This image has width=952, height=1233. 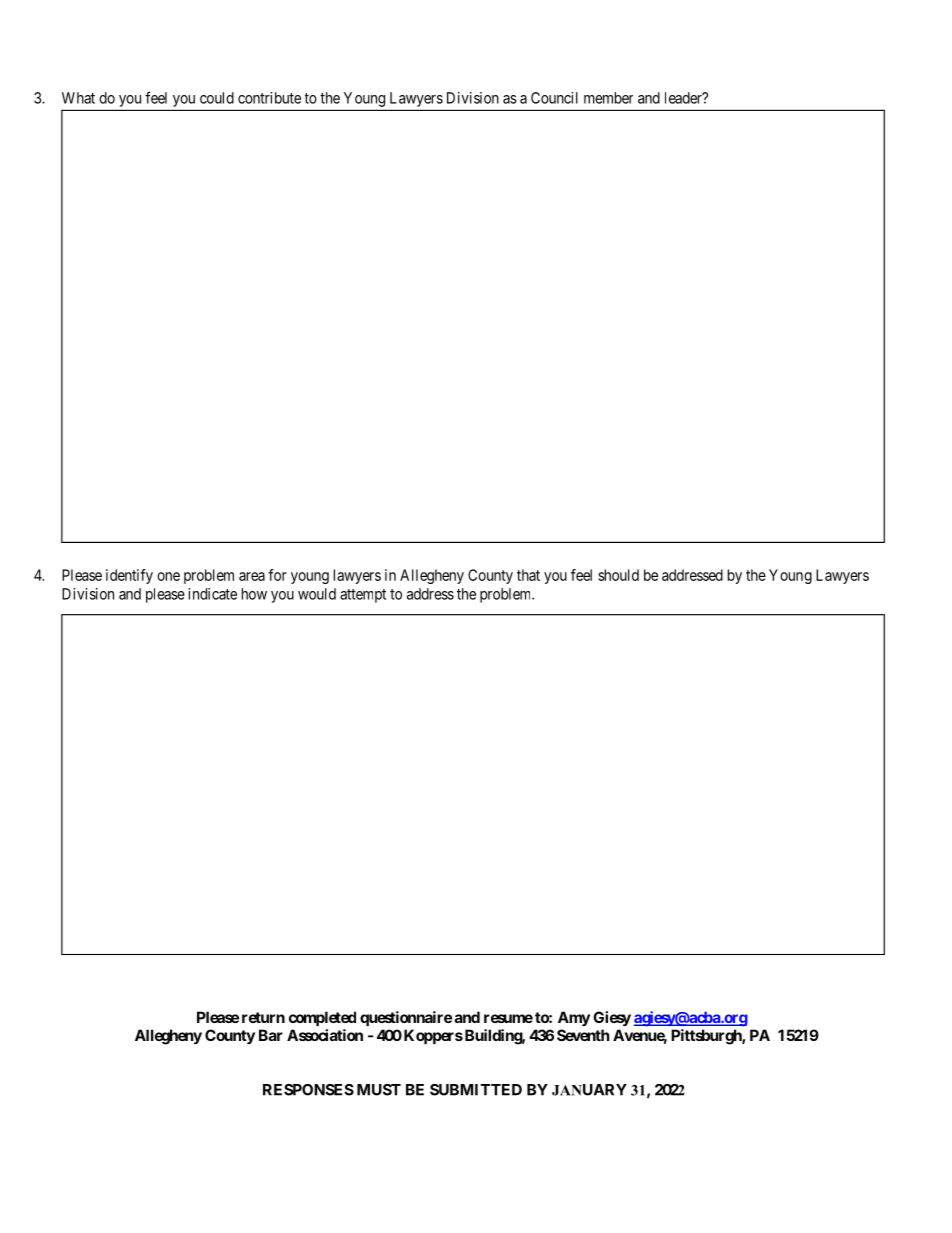 What do you see at coordinates (363, 596) in the image?
I see `attempt` at bounding box center [363, 596].
